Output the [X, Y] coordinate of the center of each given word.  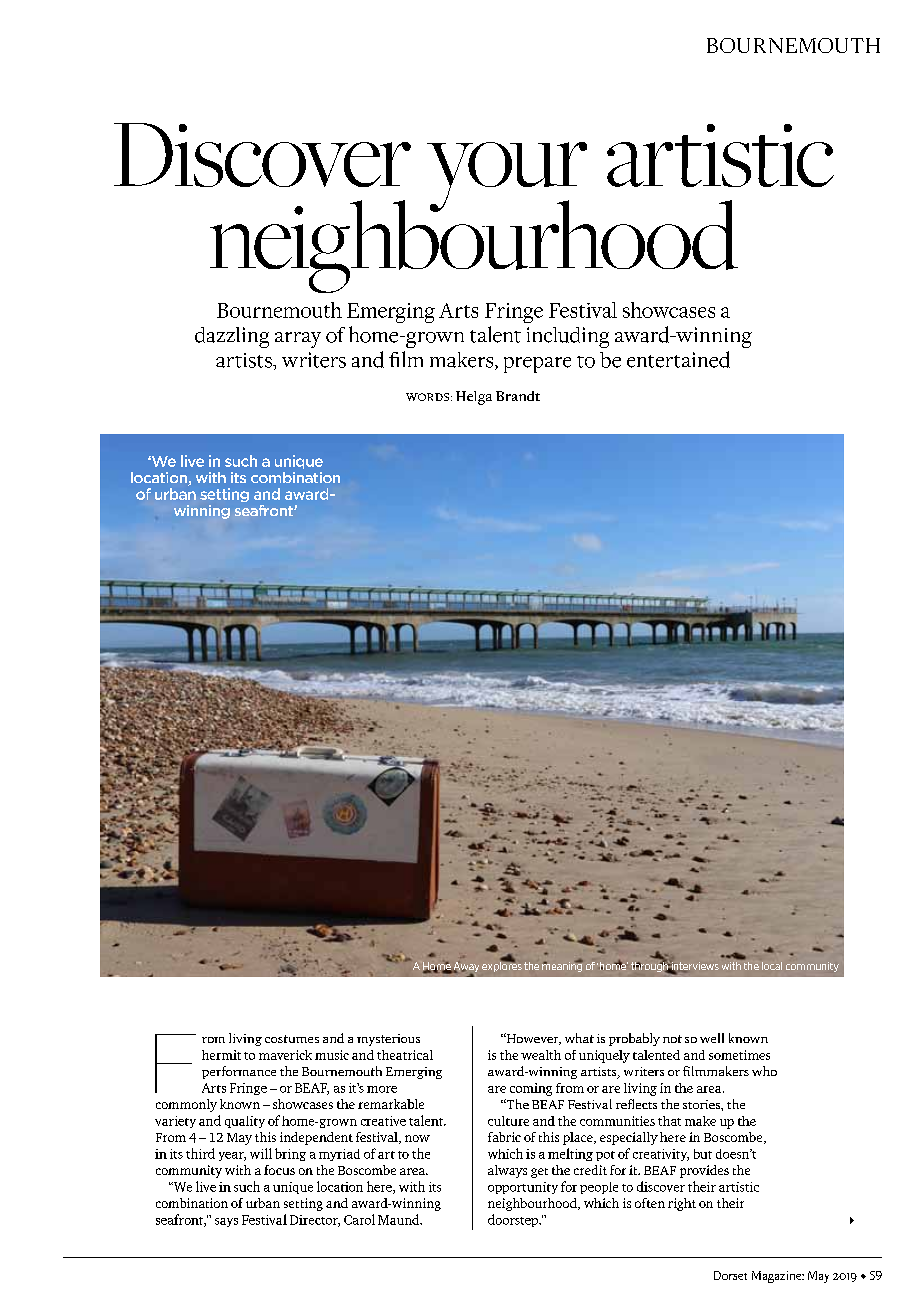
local [772, 966]
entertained [678, 359]
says [226, 1222]
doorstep [514, 1220]
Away [465, 967]
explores [502, 965]
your [507, 178]
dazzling [232, 337]
